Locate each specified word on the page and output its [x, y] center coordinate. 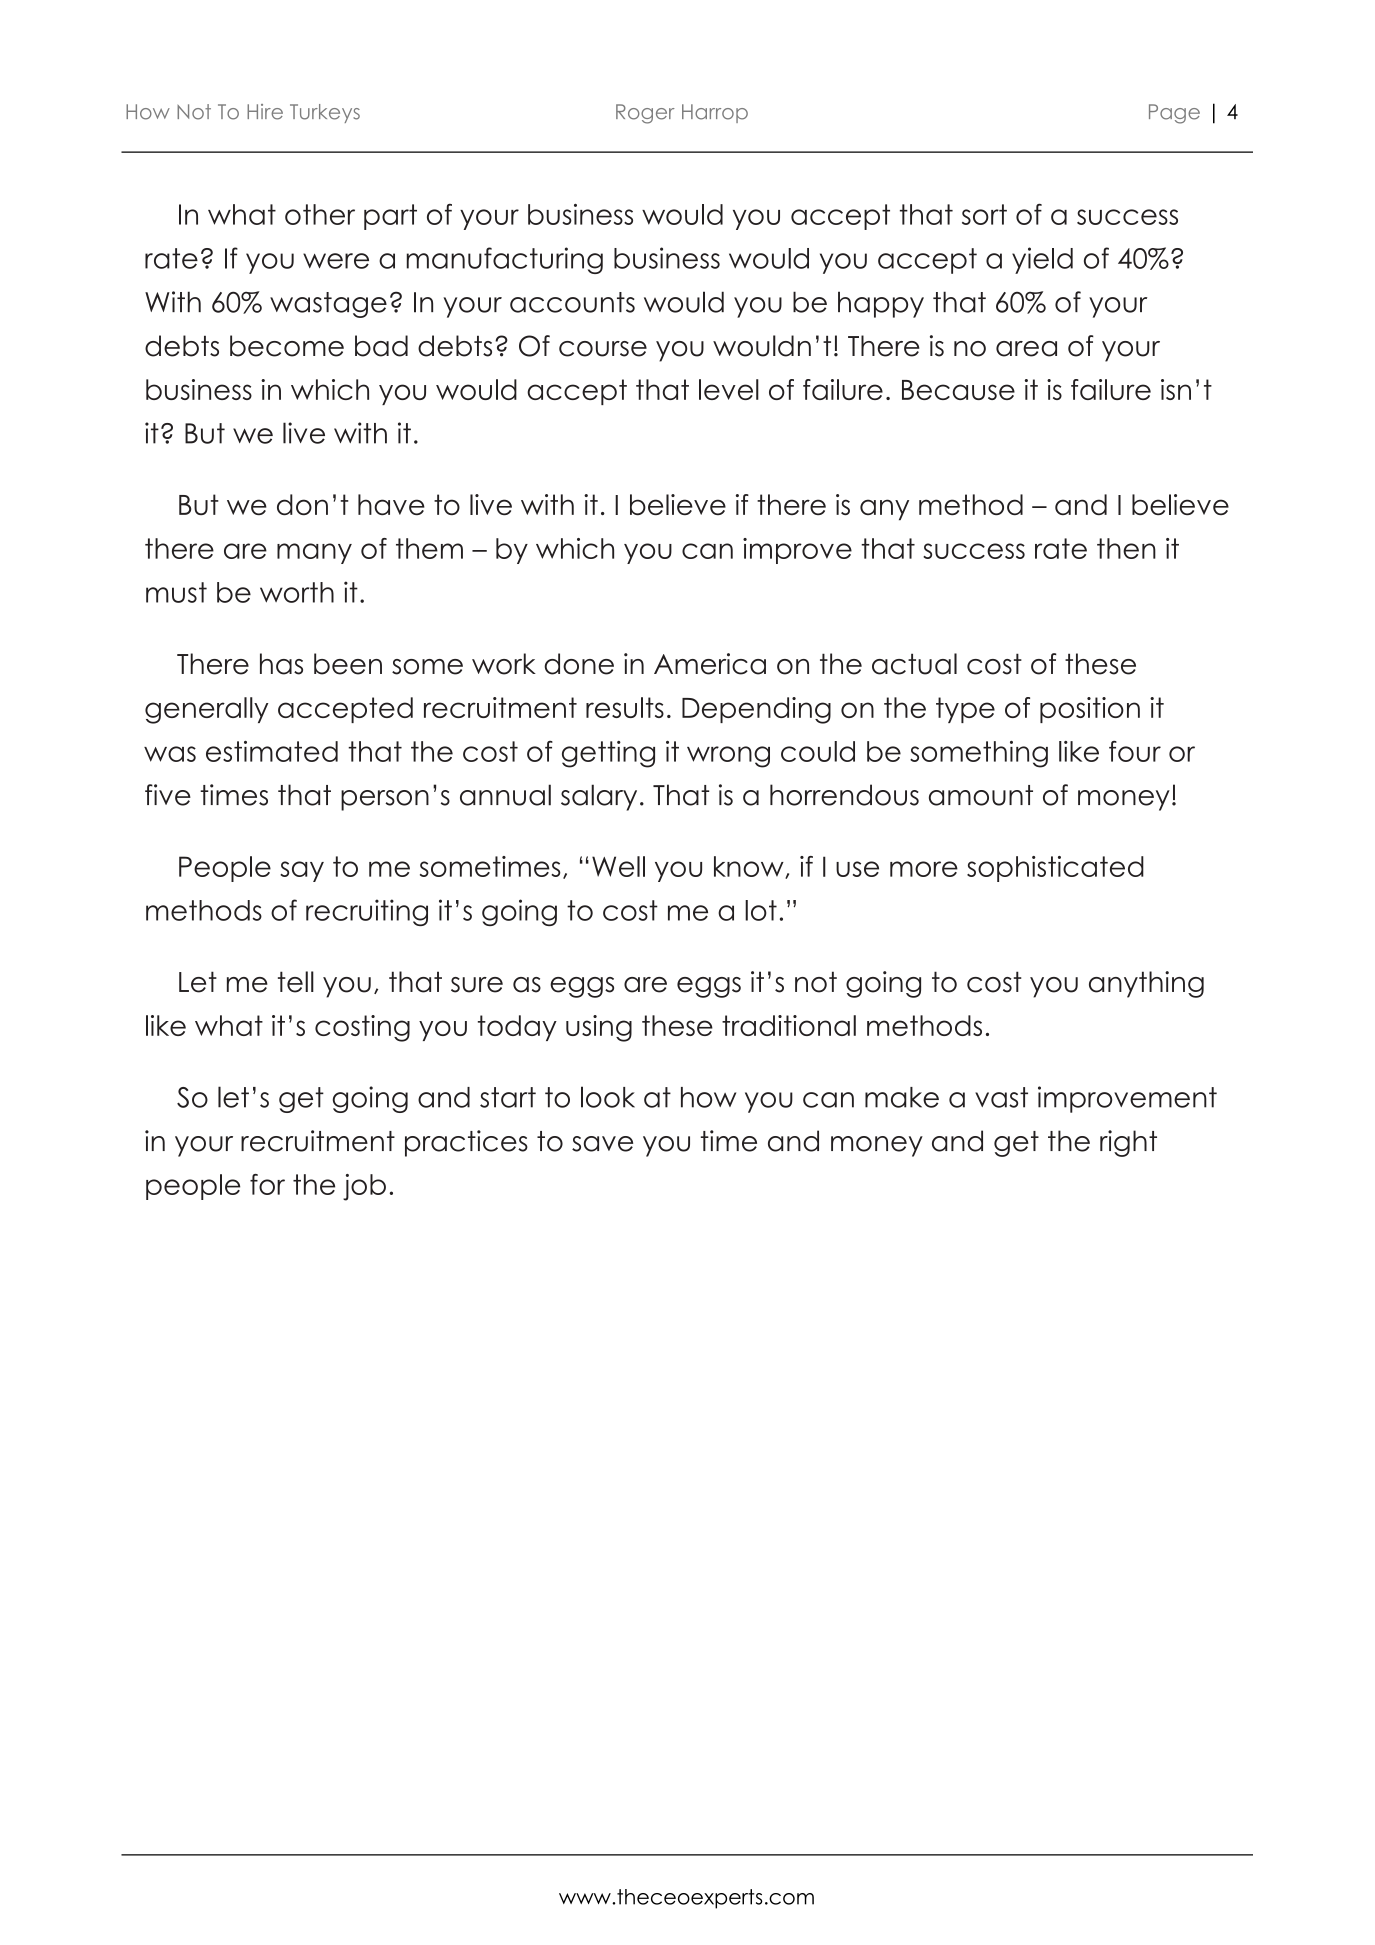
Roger [645, 114]
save [602, 1144]
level [729, 389]
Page [1174, 114]
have [391, 504]
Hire [265, 112]
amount [981, 795]
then [1126, 548]
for [267, 1184]
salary [599, 797]
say [302, 871]
